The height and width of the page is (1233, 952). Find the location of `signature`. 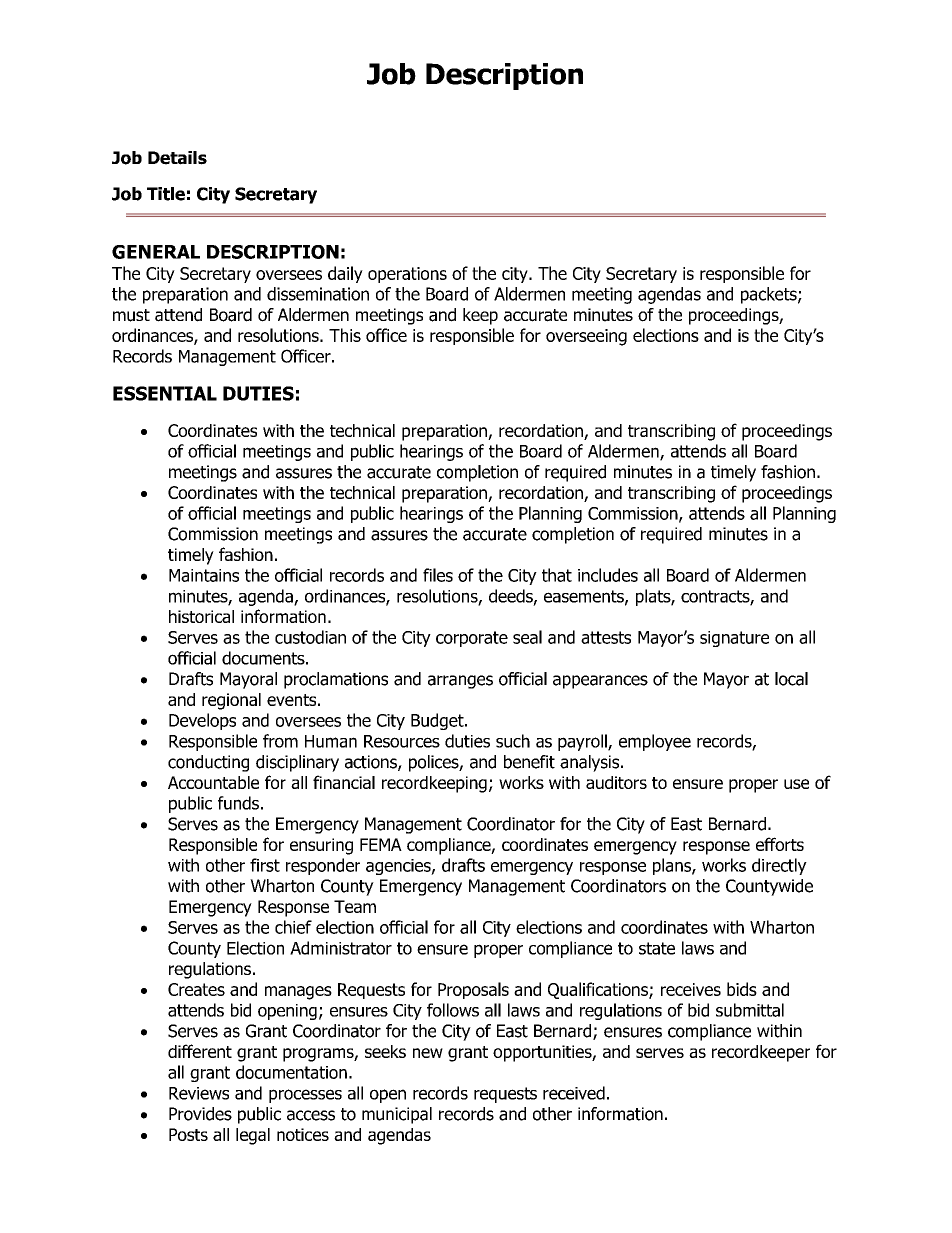

signature is located at coordinates (734, 639).
